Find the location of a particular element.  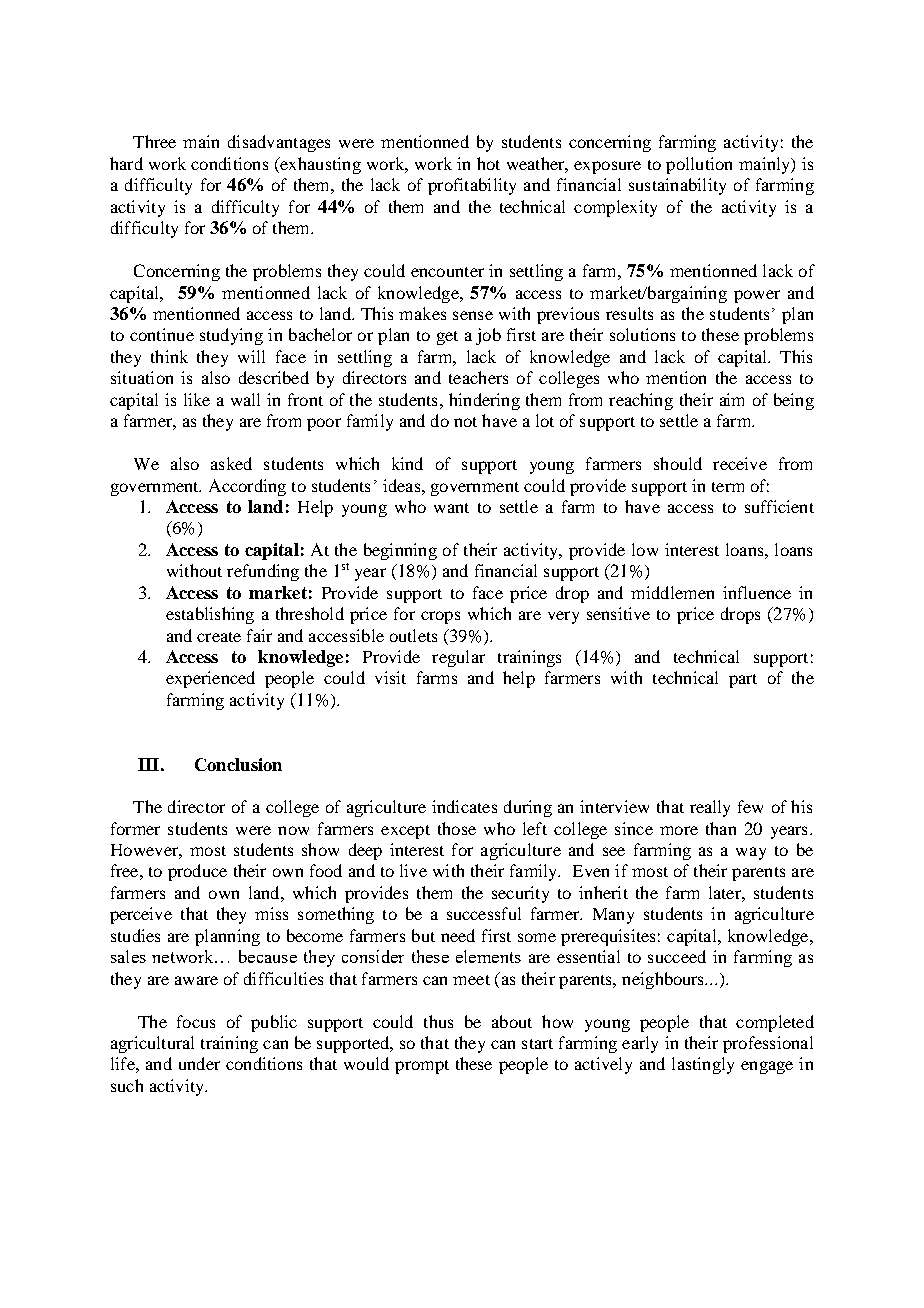

establishing is located at coordinates (210, 615).
